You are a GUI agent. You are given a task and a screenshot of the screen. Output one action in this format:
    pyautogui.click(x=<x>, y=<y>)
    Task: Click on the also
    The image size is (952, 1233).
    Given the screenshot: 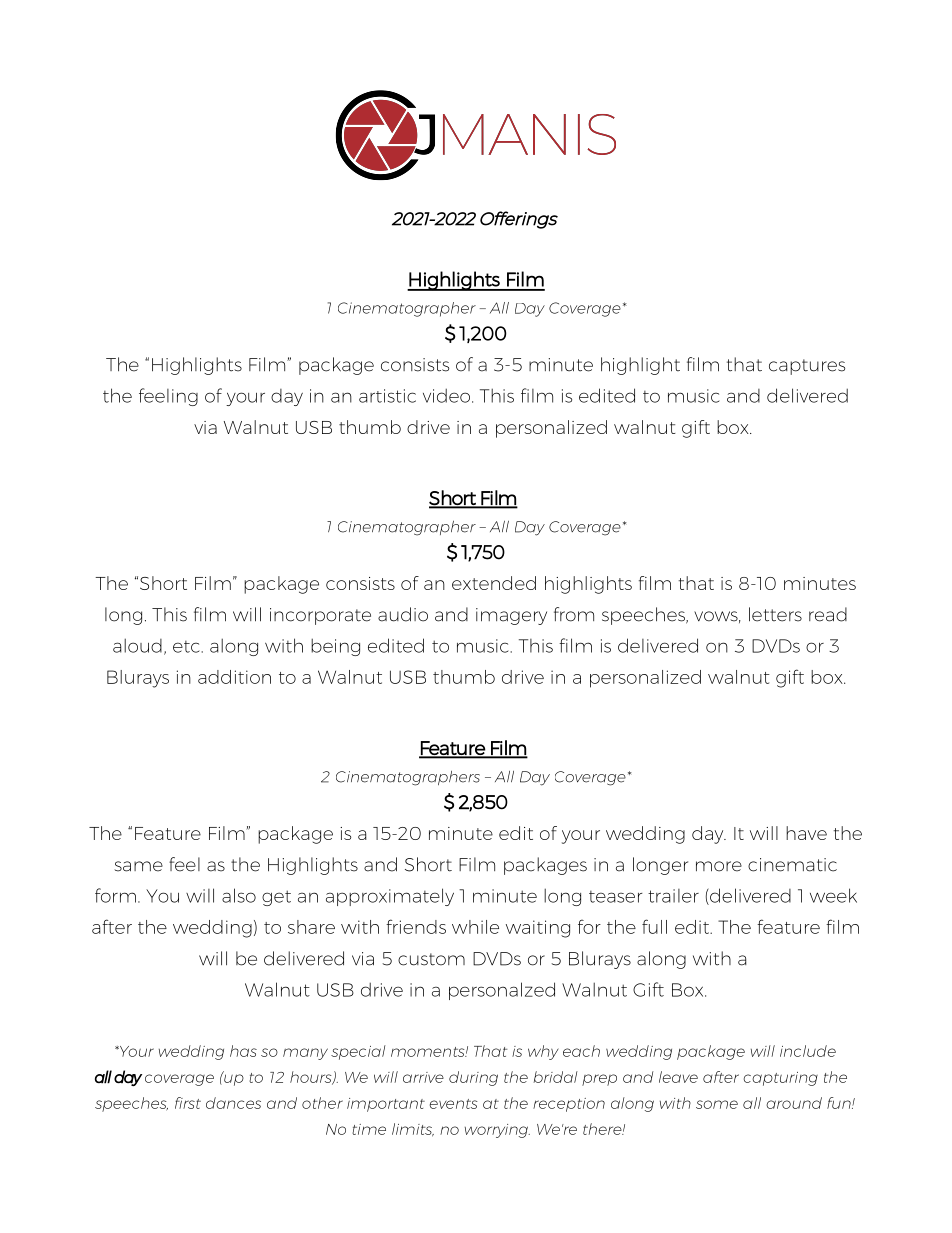 What is the action you would take?
    pyautogui.click(x=239, y=895)
